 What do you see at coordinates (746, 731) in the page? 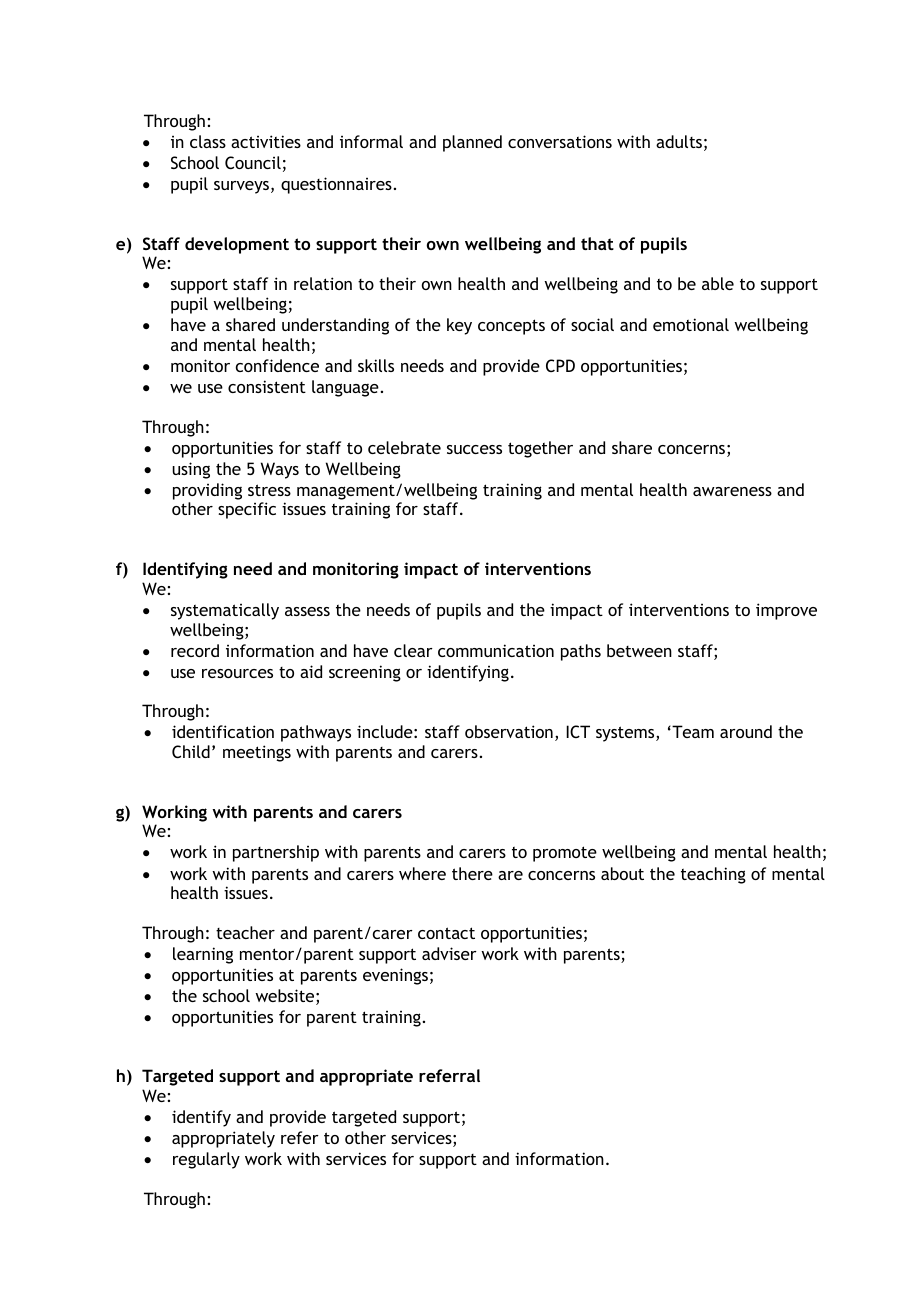
I see `around` at bounding box center [746, 731].
